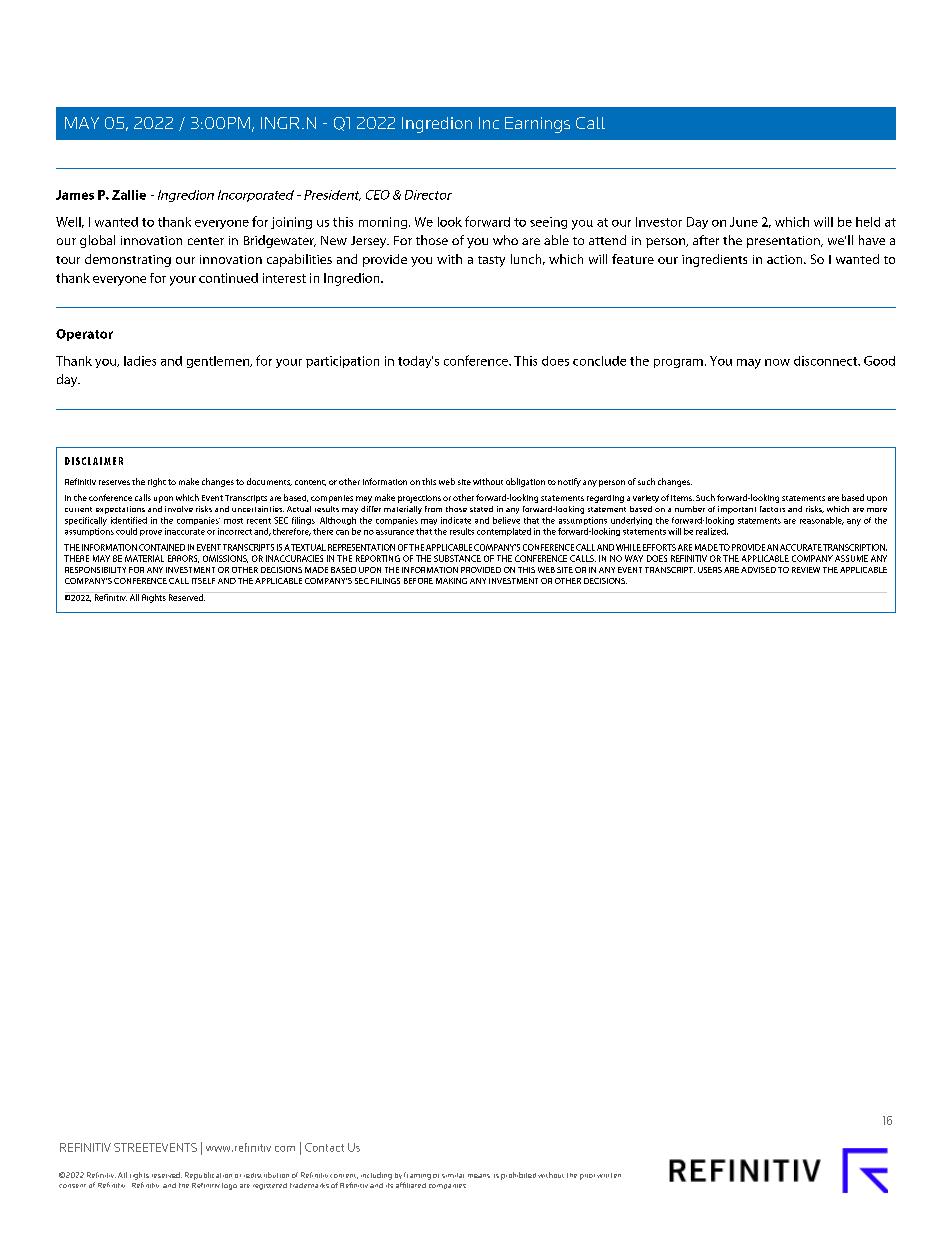 Image resolution: width=952 pixels, height=1233 pixels. What do you see at coordinates (758, 570) in the page?
I see `ADVISED` at bounding box center [758, 570].
